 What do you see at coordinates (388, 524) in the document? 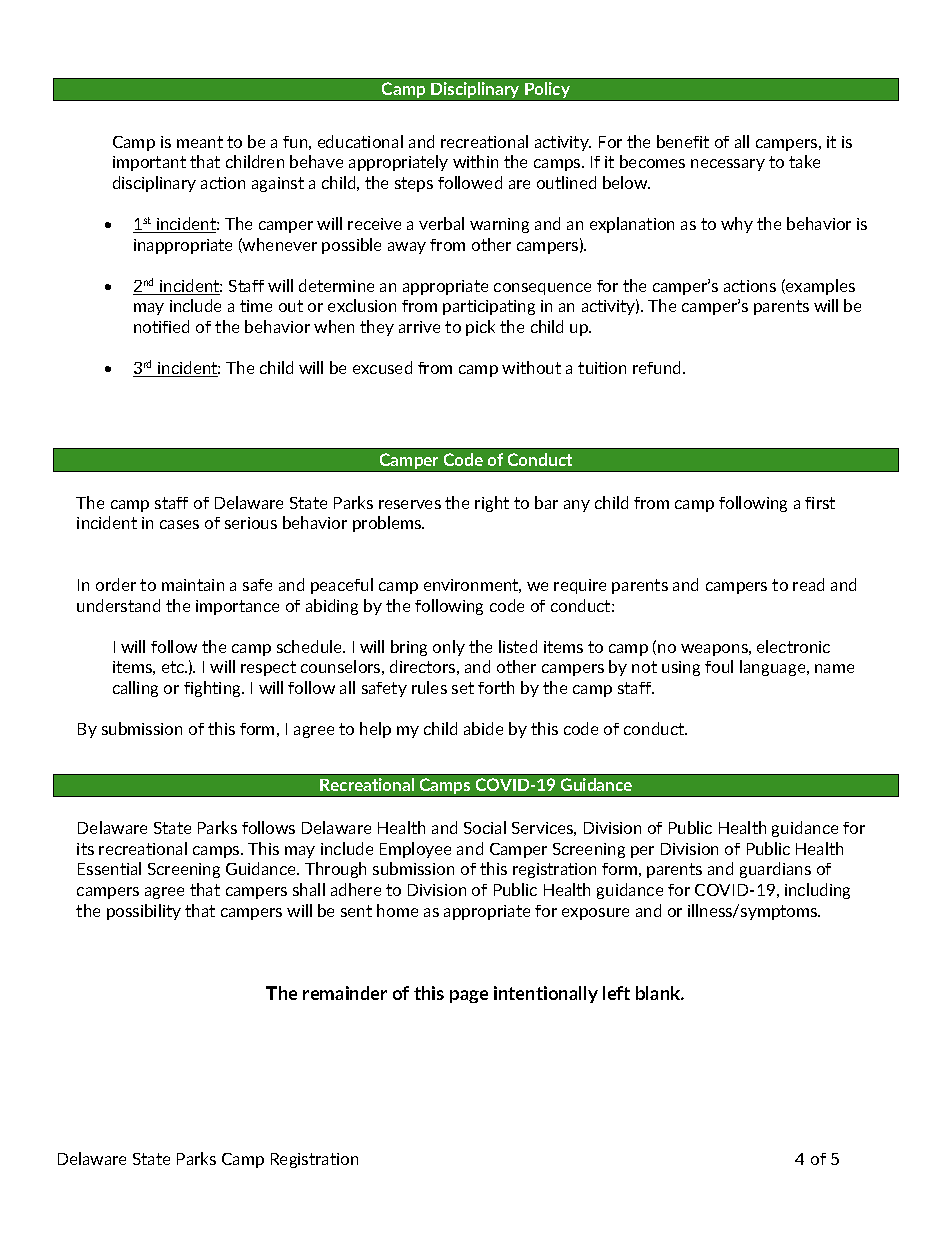
I see `problems` at bounding box center [388, 524].
